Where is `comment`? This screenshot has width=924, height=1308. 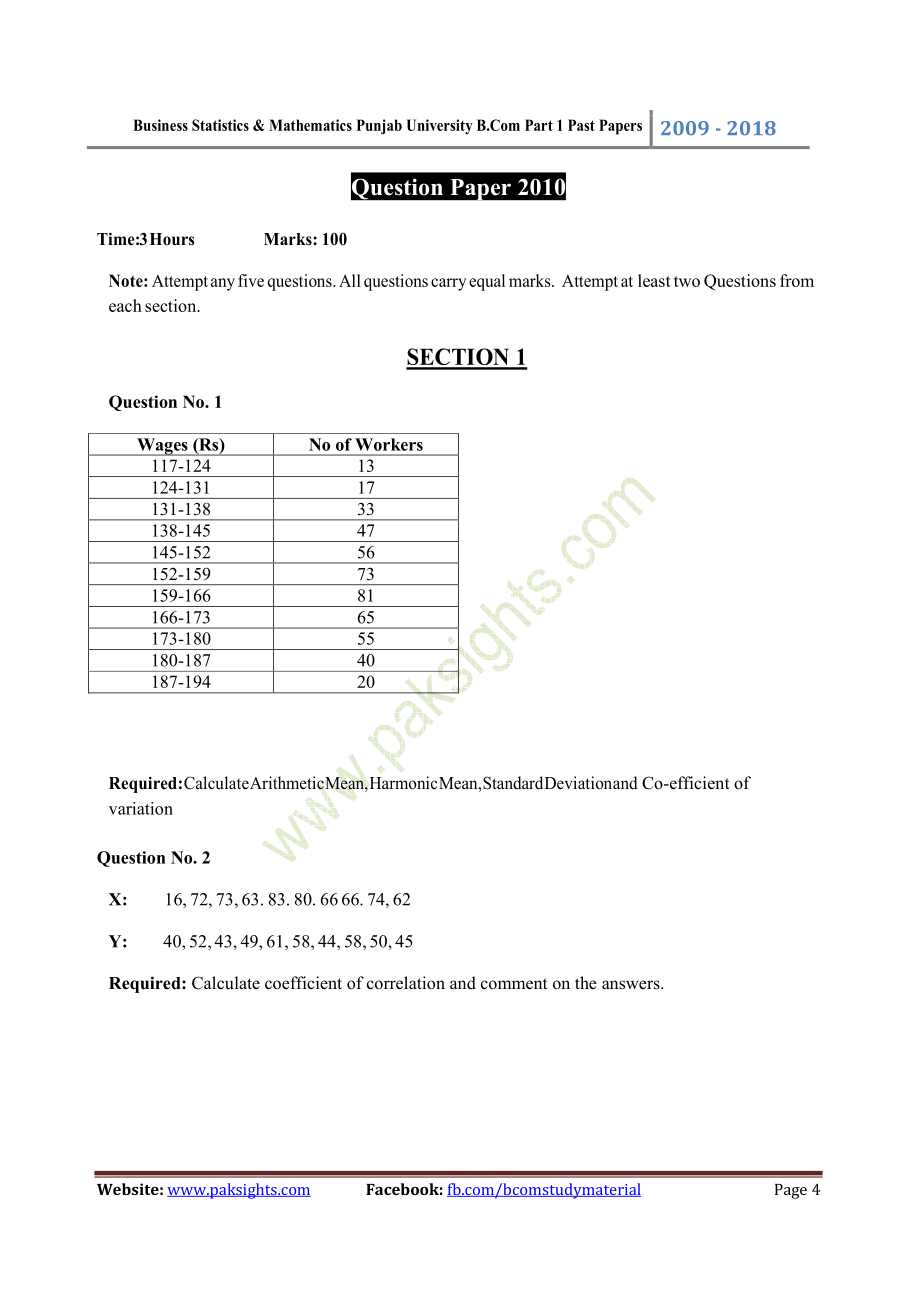 comment is located at coordinates (514, 984).
